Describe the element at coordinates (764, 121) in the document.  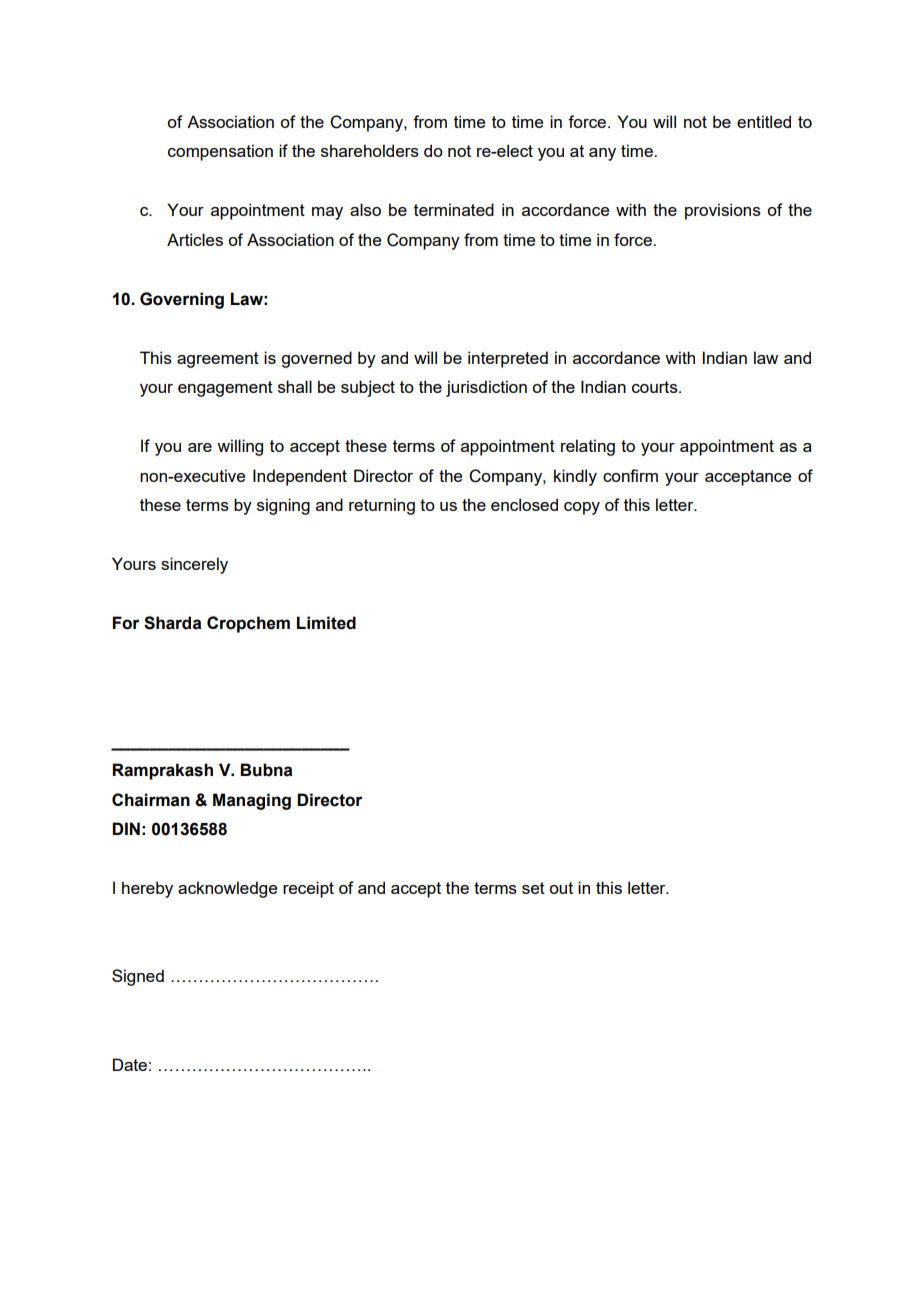
I see `entitled` at that location.
